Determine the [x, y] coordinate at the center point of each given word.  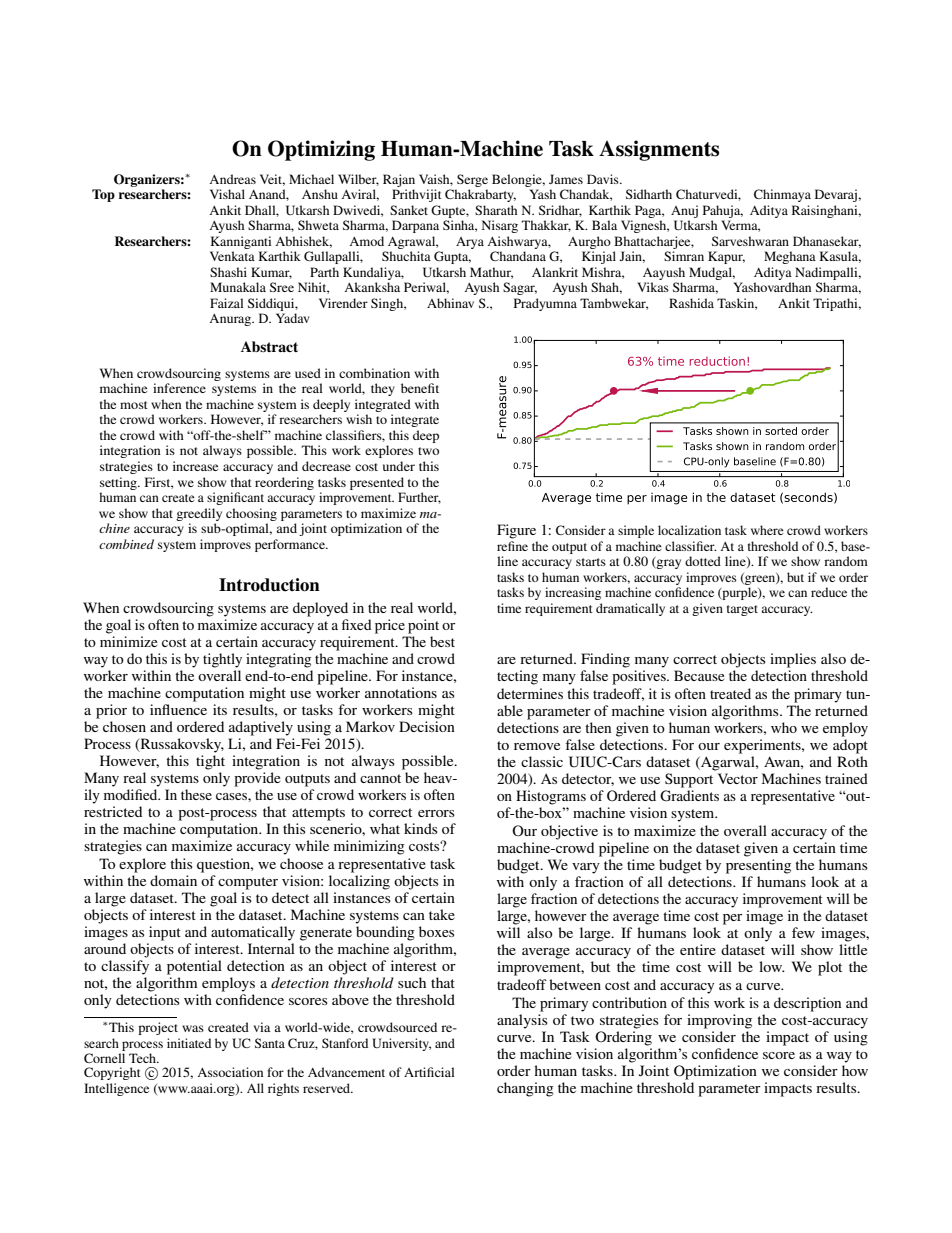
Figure [516, 531]
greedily [199, 514]
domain [173, 880]
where [767, 530]
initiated [189, 1043]
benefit [420, 388]
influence [178, 709]
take [442, 914]
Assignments [659, 150]
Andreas [232, 179]
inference [179, 388]
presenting [758, 866]
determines [530, 693]
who [784, 727]
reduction [717, 361]
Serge [472, 180]
